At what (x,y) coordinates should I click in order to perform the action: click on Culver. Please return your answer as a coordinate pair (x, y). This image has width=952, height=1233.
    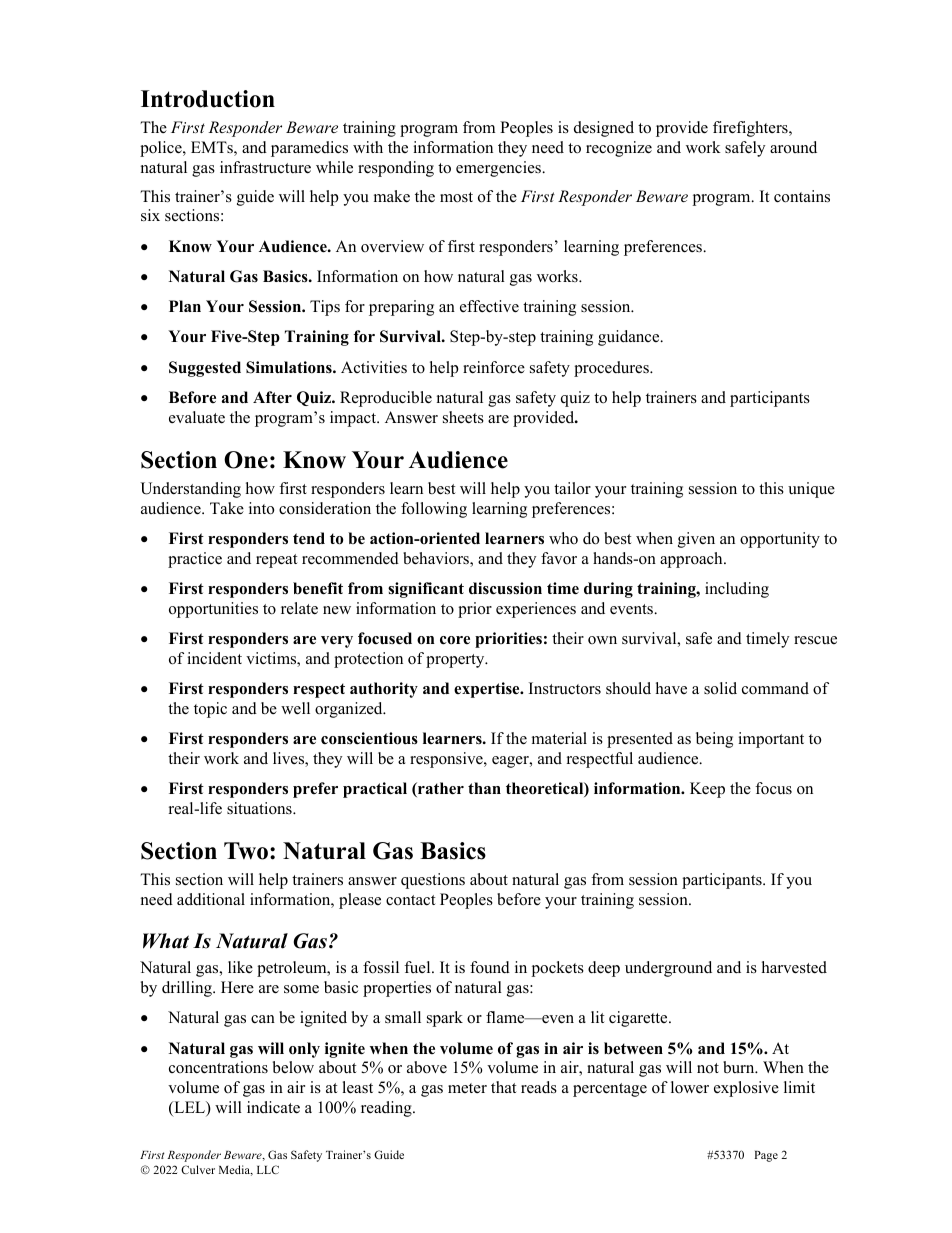
    Looking at the image, I should click on (198, 1169).
